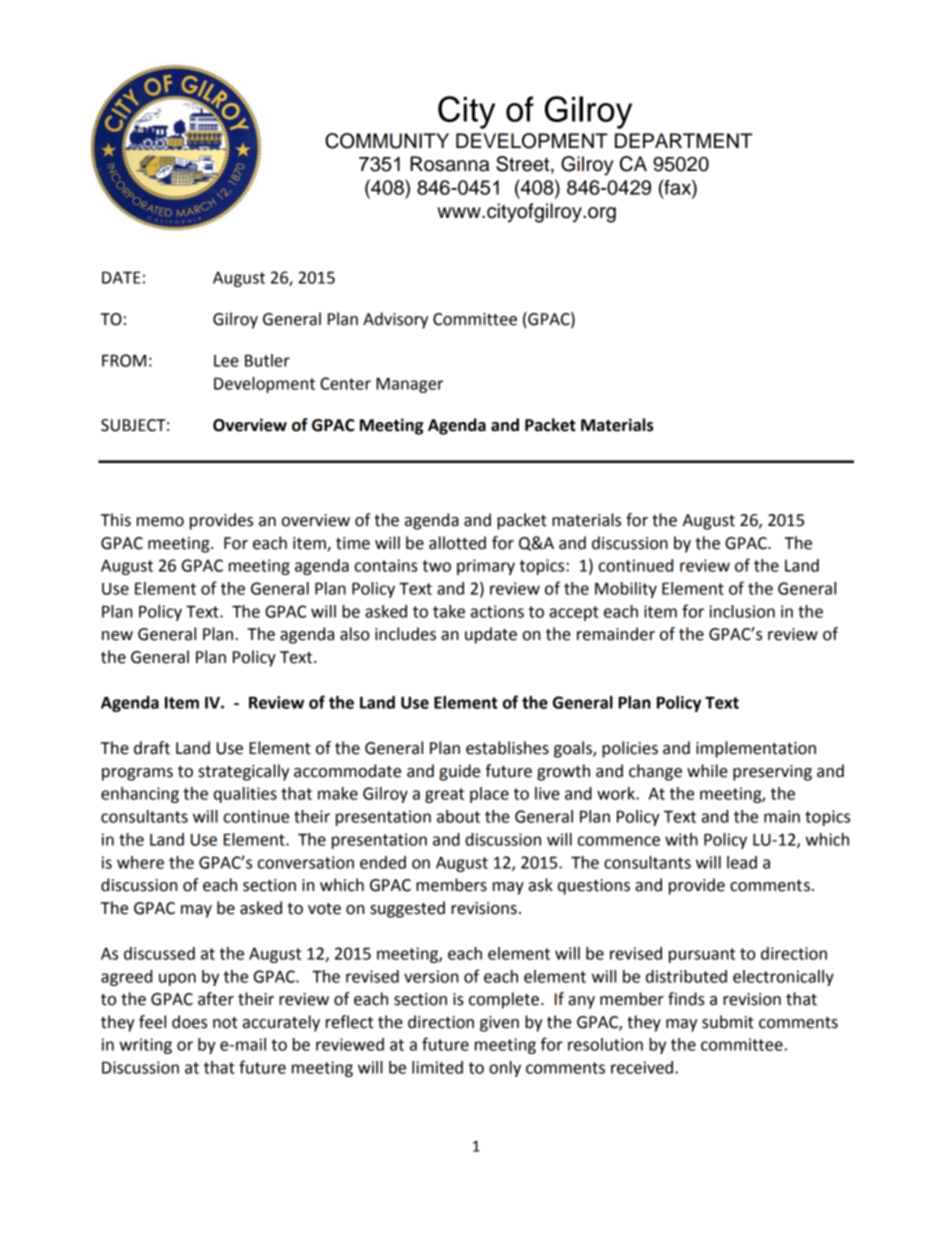 This screenshot has height=1233, width=952. Describe the element at coordinates (742, 862) in the screenshot. I see `lead` at that location.
